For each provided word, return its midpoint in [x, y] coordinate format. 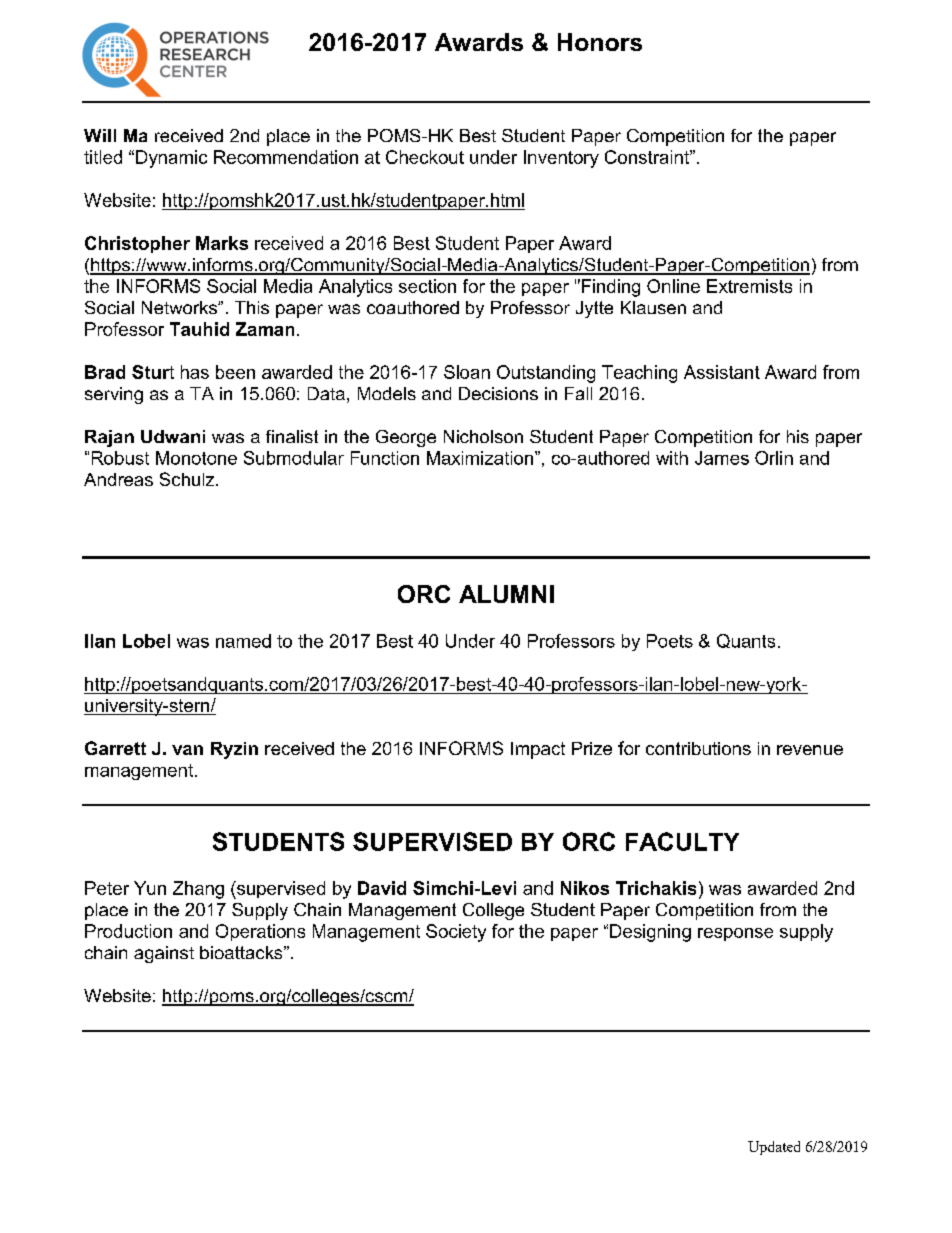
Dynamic [171, 159]
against [164, 954]
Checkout [425, 157]
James [722, 458]
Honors [600, 42]
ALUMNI [506, 594]
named [243, 641]
